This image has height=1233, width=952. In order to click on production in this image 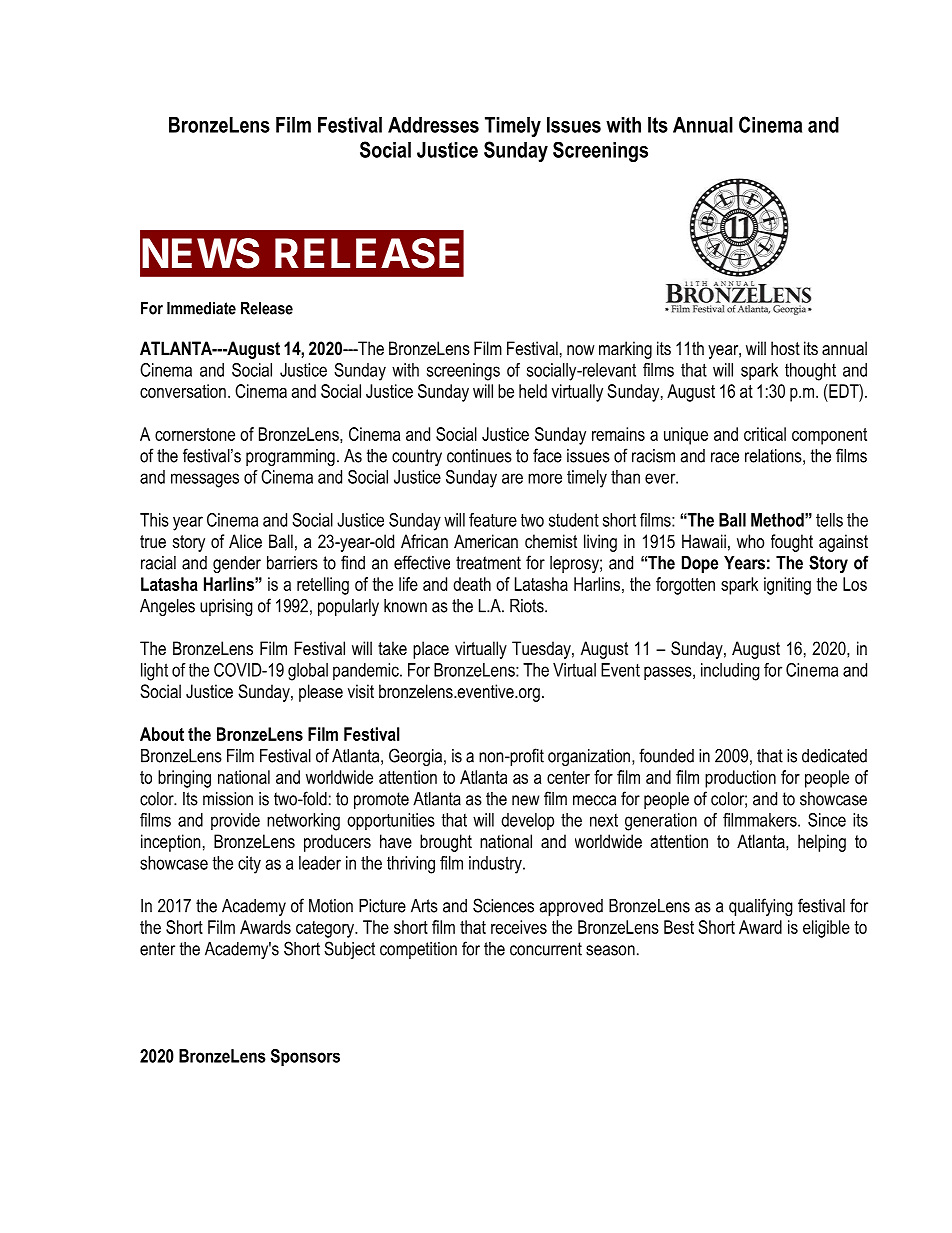, I will do `click(740, 779)`.
